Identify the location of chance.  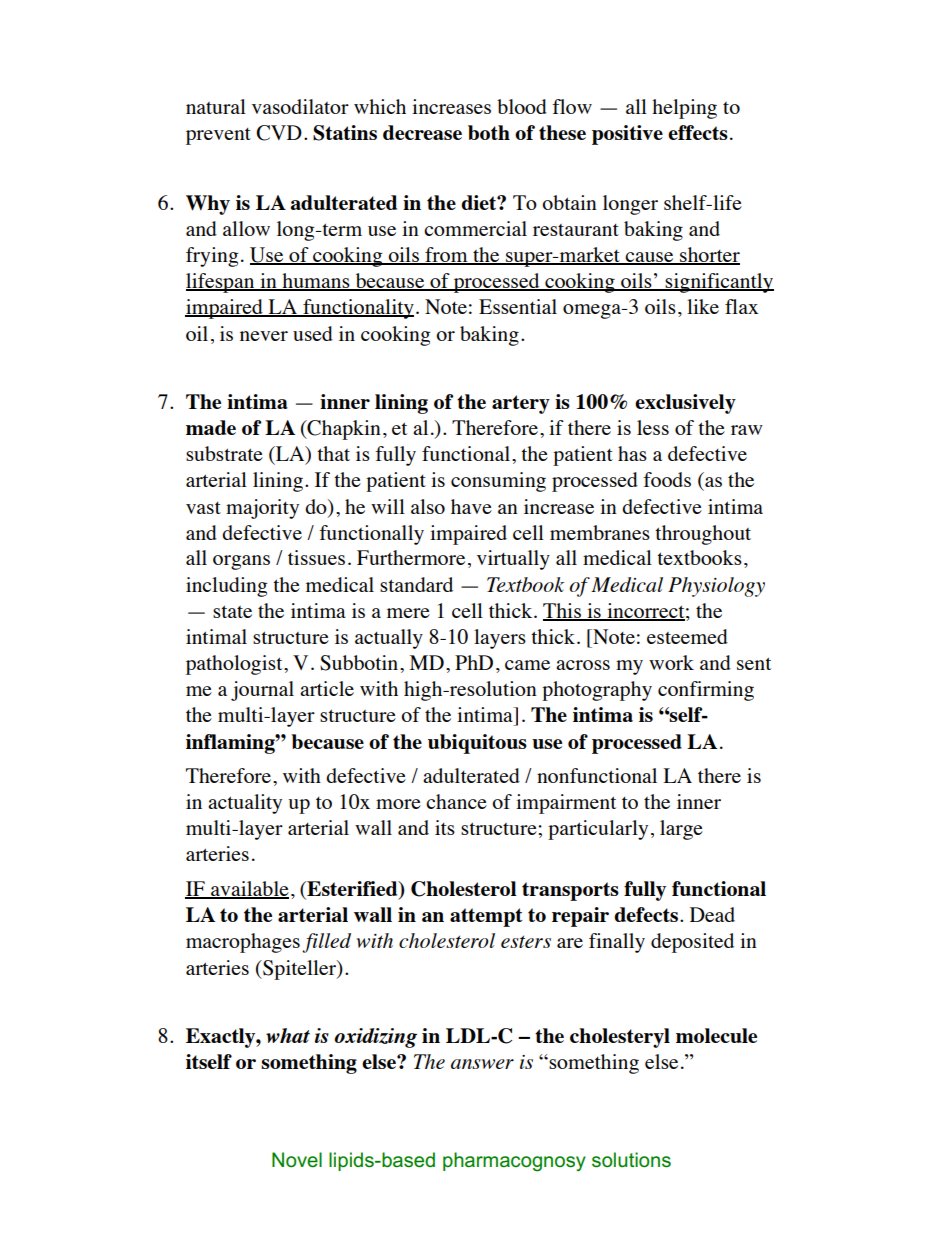
(456, 801).
